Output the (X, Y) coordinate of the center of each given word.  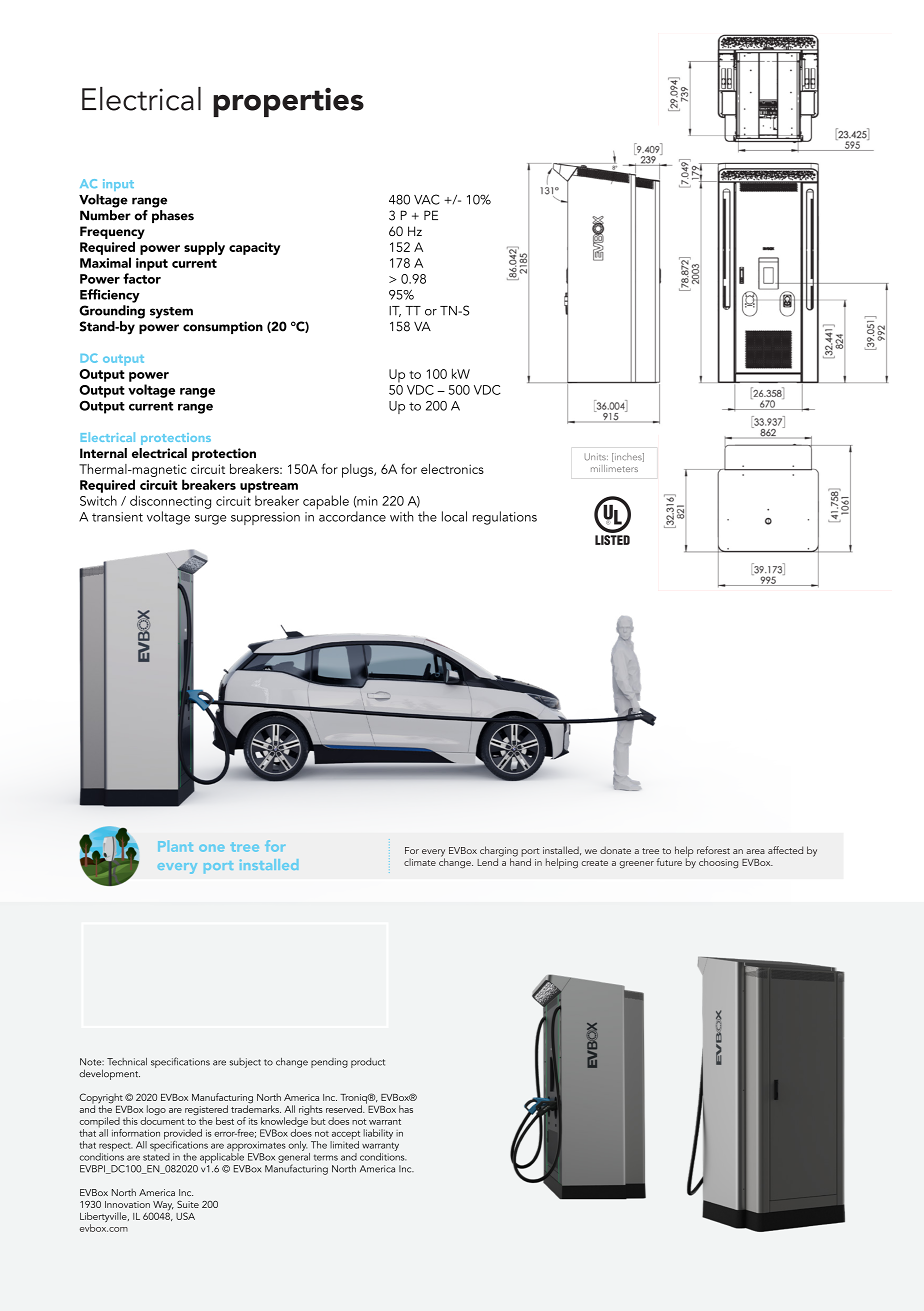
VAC (427, 199)
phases (173, 216)
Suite (188, 1204)
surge (210, 520)
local (454, 516)
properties (288, 102)
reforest (713, 850)
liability (378, 1134)
